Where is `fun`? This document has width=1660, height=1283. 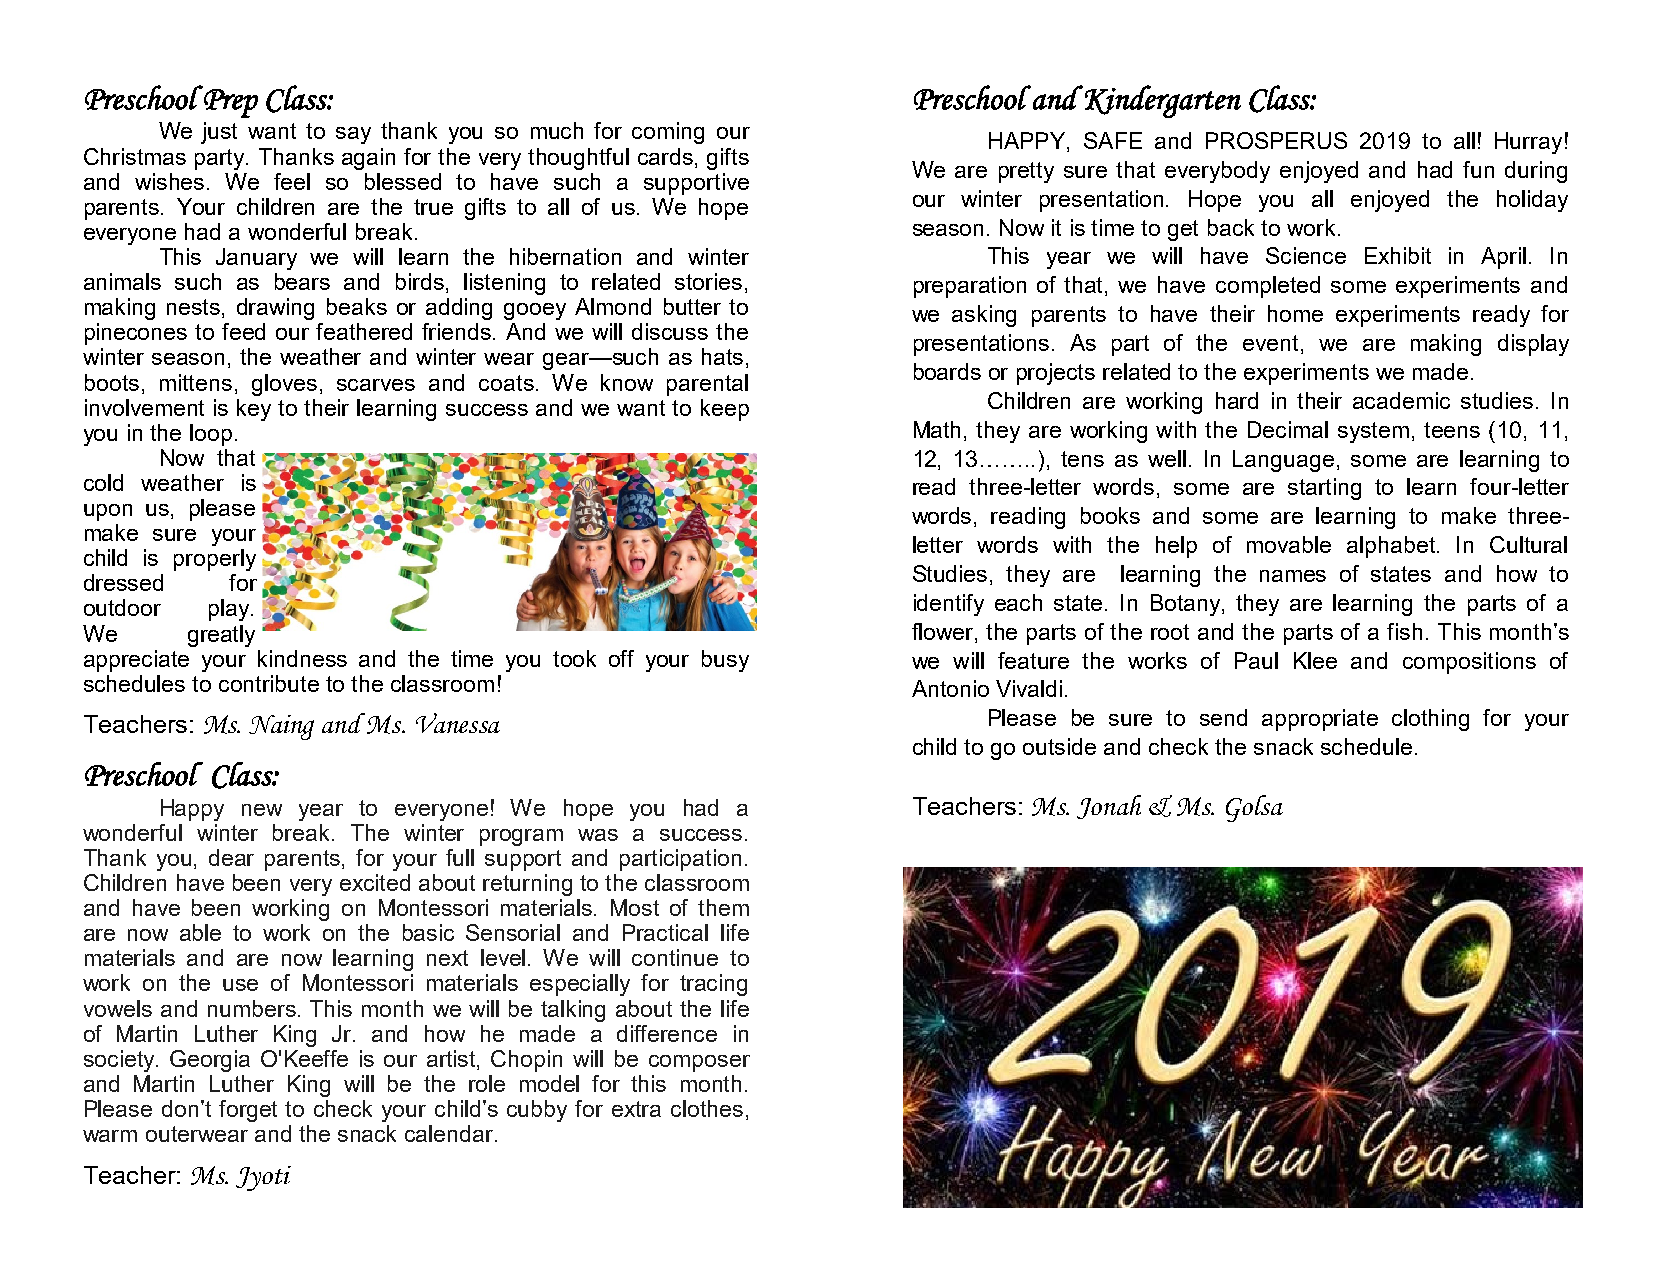
fun is located at coordinates (1478, 169).
